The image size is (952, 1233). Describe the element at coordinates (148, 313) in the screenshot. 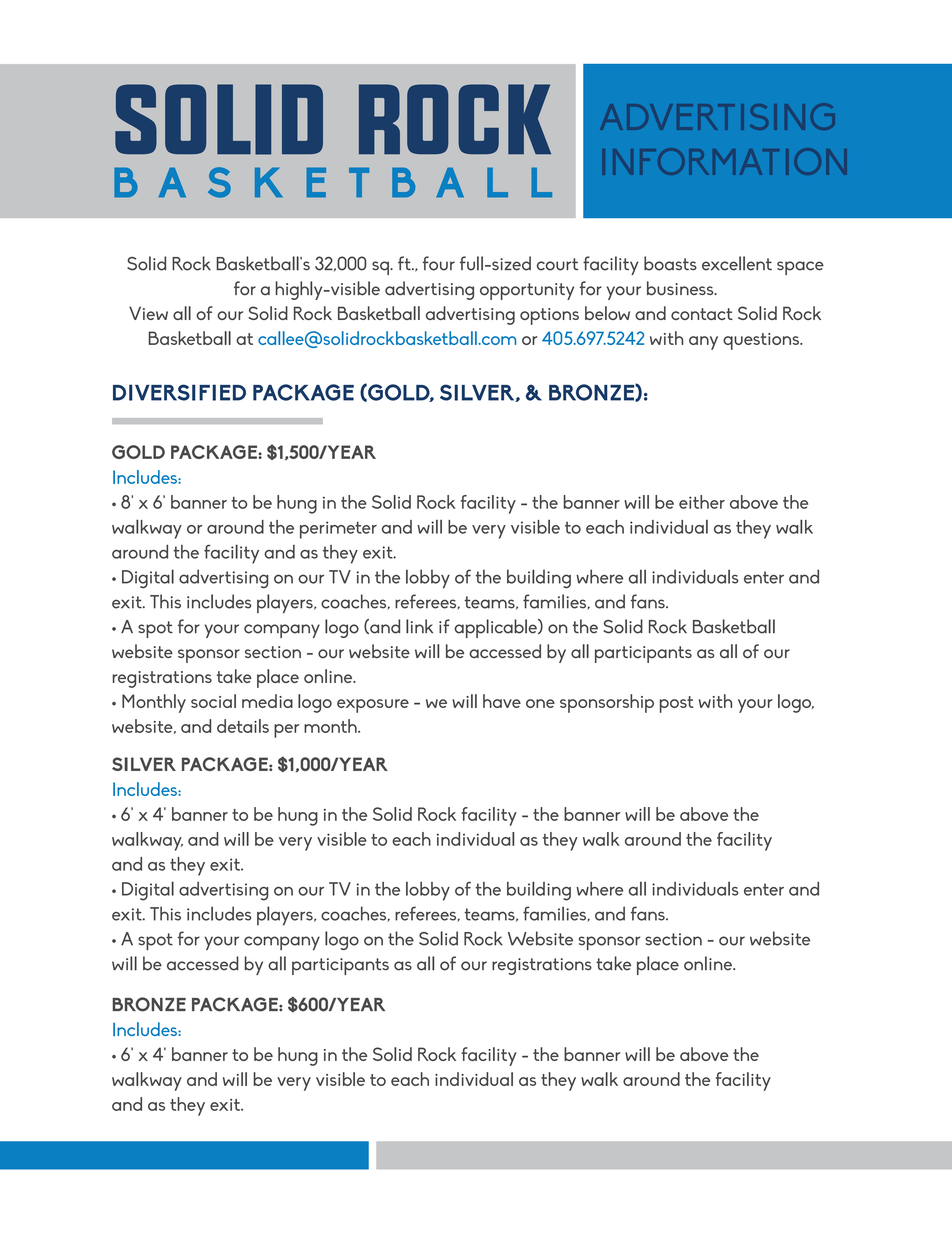

I see `View` at that location.
